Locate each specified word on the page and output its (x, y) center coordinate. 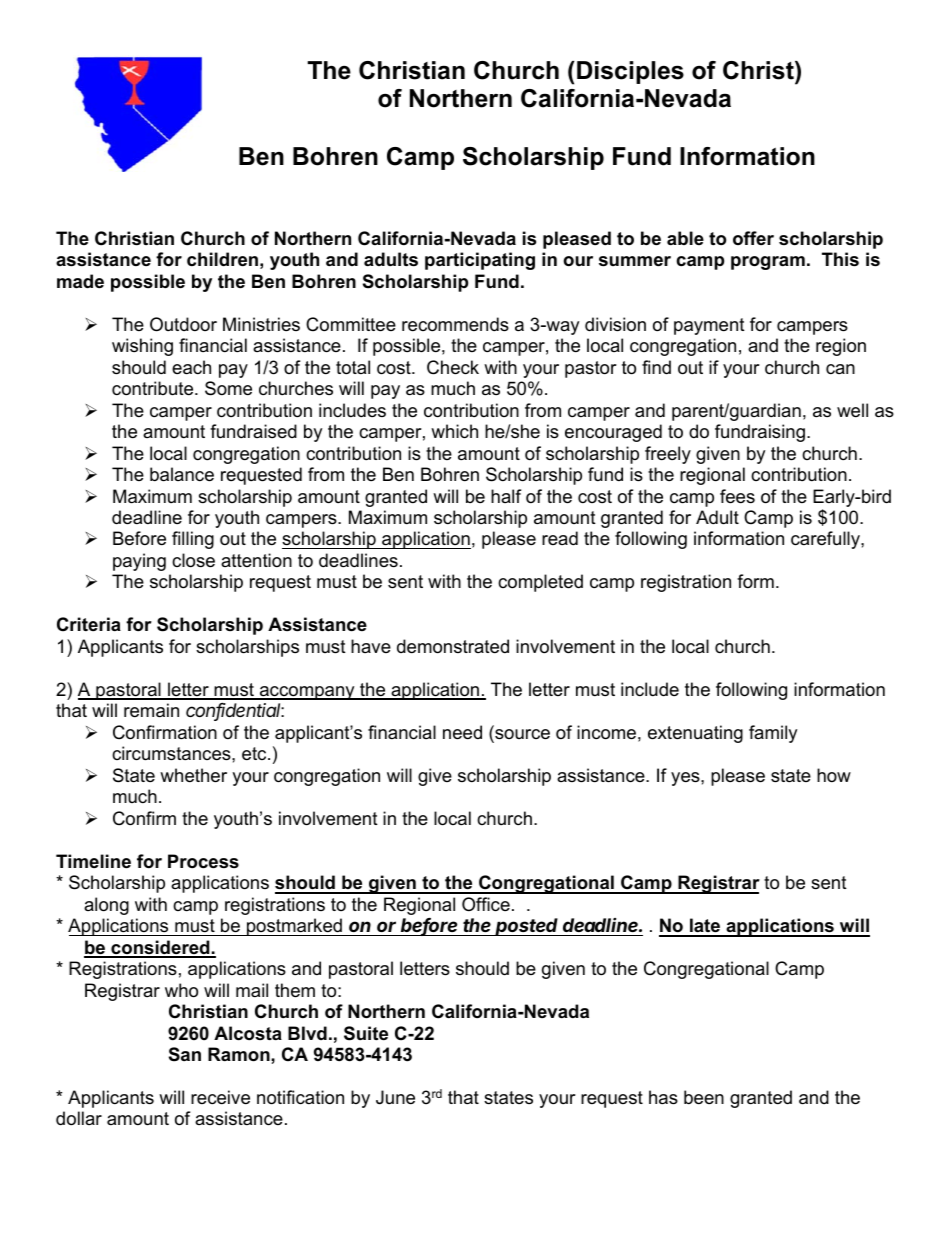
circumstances (172, 753)
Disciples (630, 72)
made (80, 281)
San (185, 1054)
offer (753, 238)
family (773, 734)
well (852, 410)
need (462, 732)
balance (182, 474)
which (454, 431)
